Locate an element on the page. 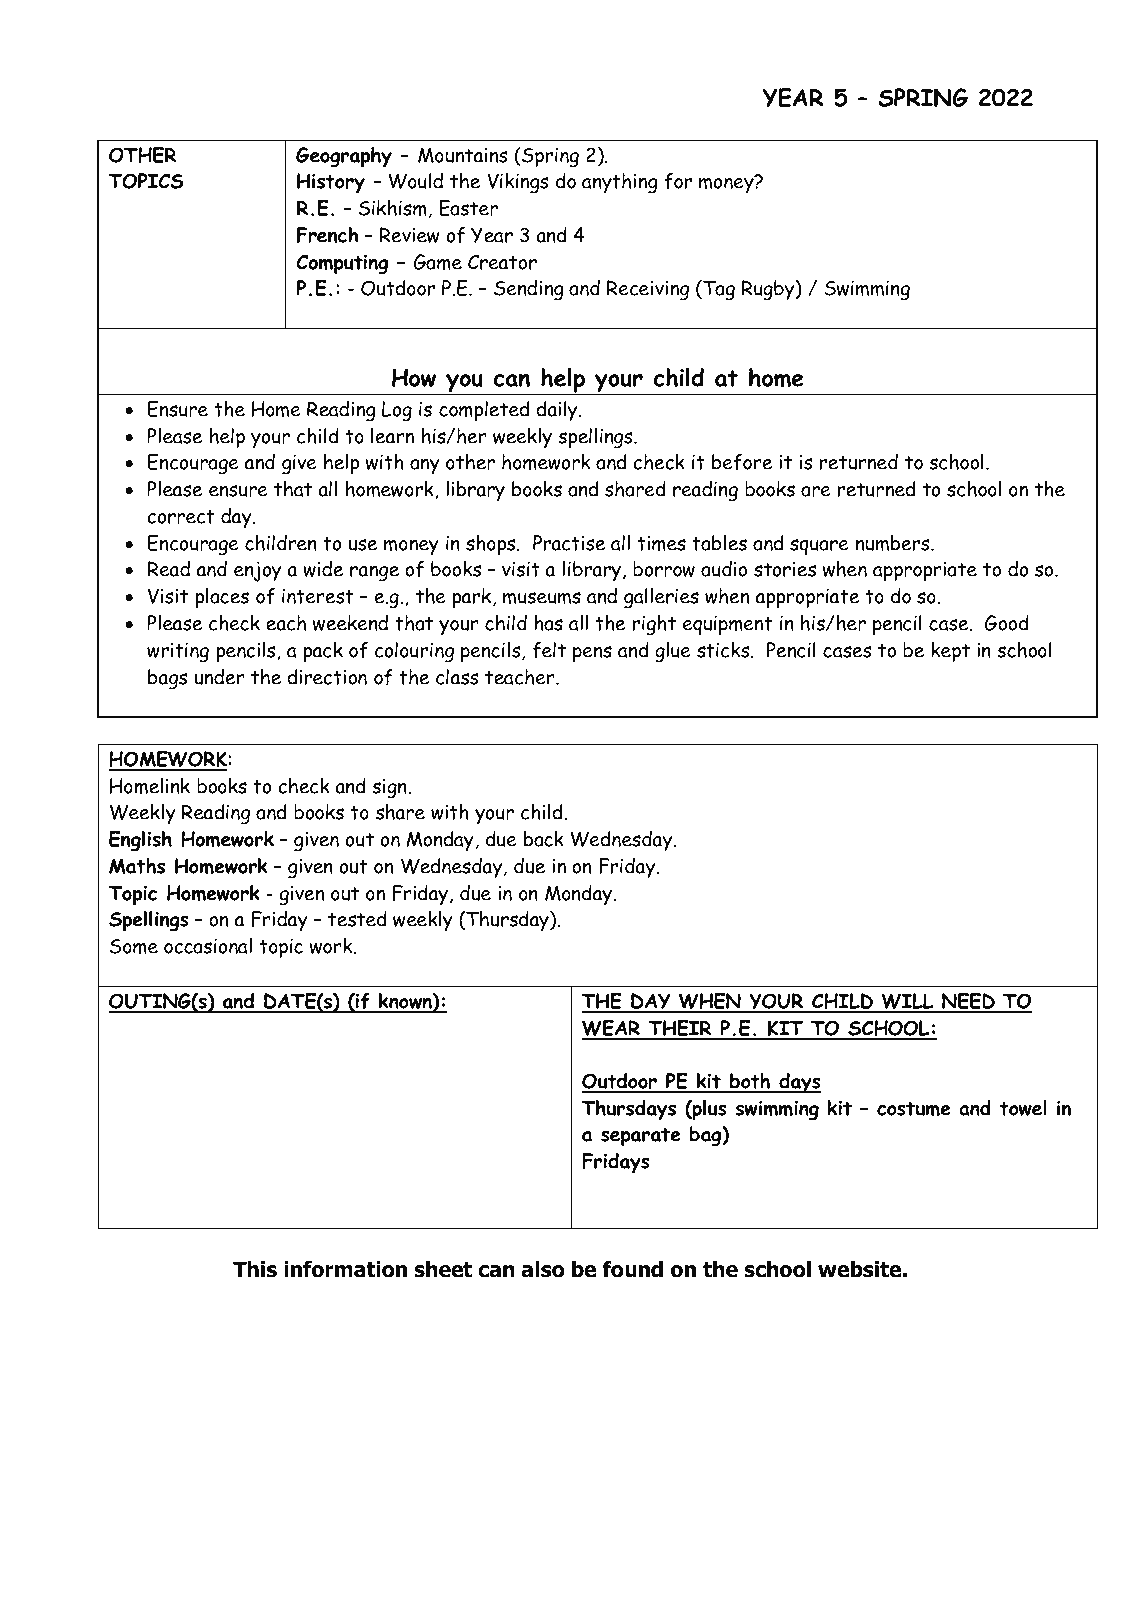 The height and width of the page is (1616, 1143). under is located at coordinates (219, 677).
